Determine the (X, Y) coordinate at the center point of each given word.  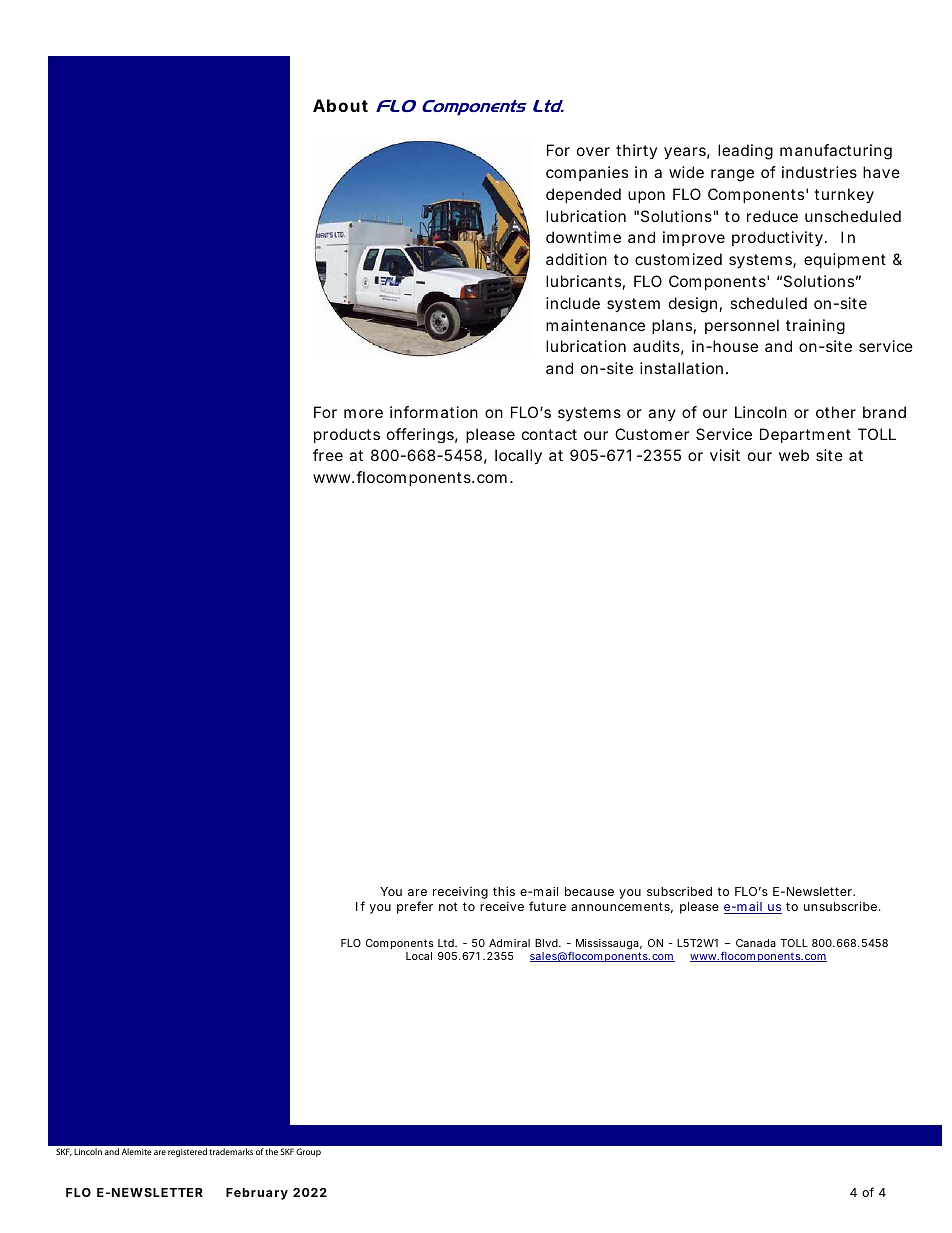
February (257, 1194)
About (340, 105)
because (589, 891)
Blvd (548, 943)
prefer (415, 907)
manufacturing (836, 152)
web (794, 455)
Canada (756, 943)
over (593, 151)
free (328, 455)
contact (549, 434)
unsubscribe (842, 906)
